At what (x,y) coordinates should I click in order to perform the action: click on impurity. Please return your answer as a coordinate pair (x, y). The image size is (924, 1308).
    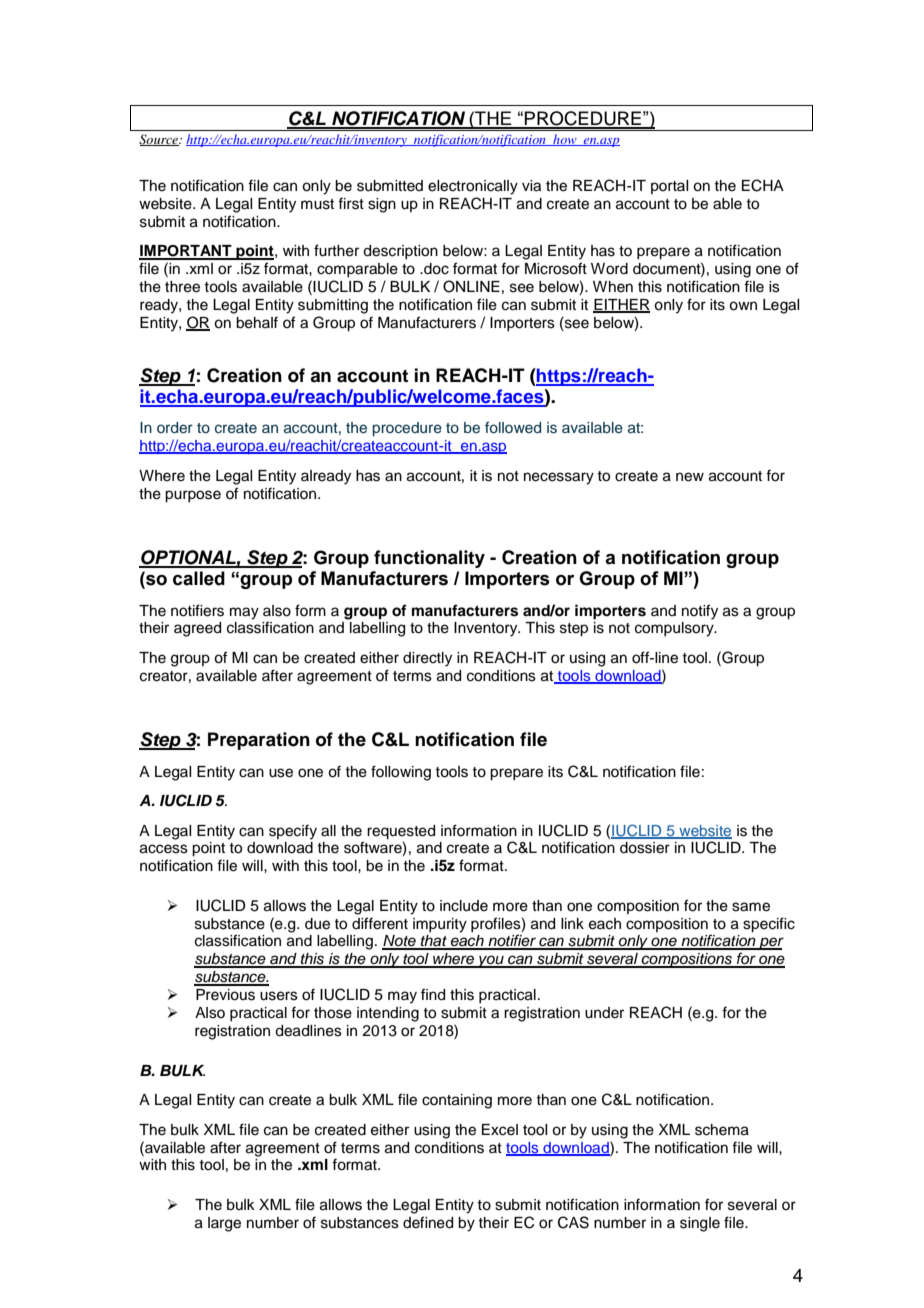
    Looking at the image, I should click on (440, 925).
